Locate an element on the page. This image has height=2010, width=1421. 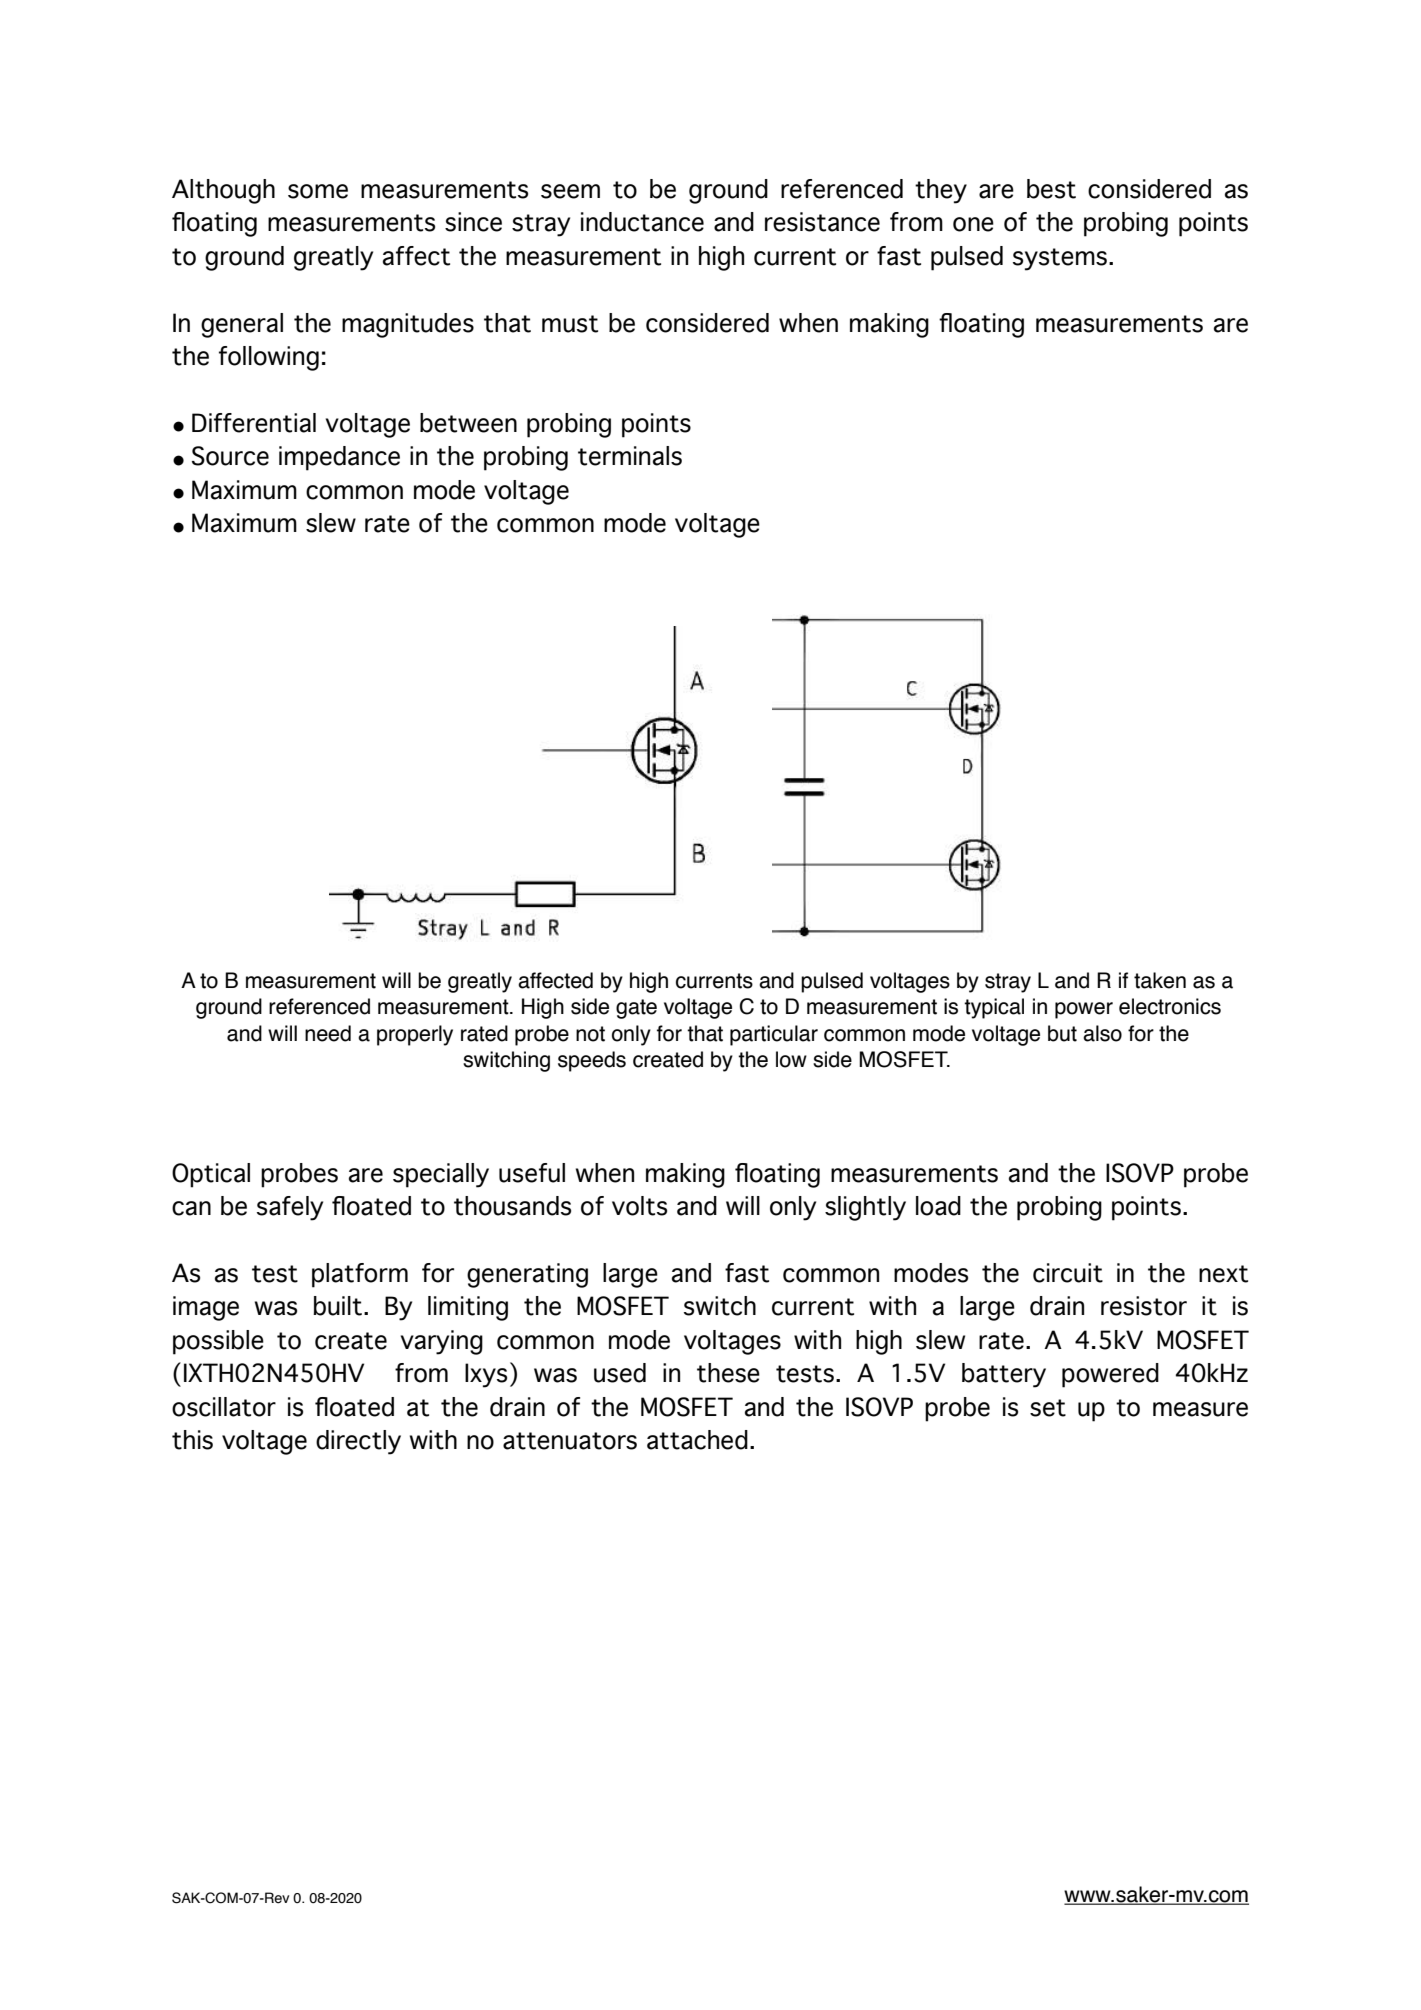
these is located at coordinates (728, 1373).
